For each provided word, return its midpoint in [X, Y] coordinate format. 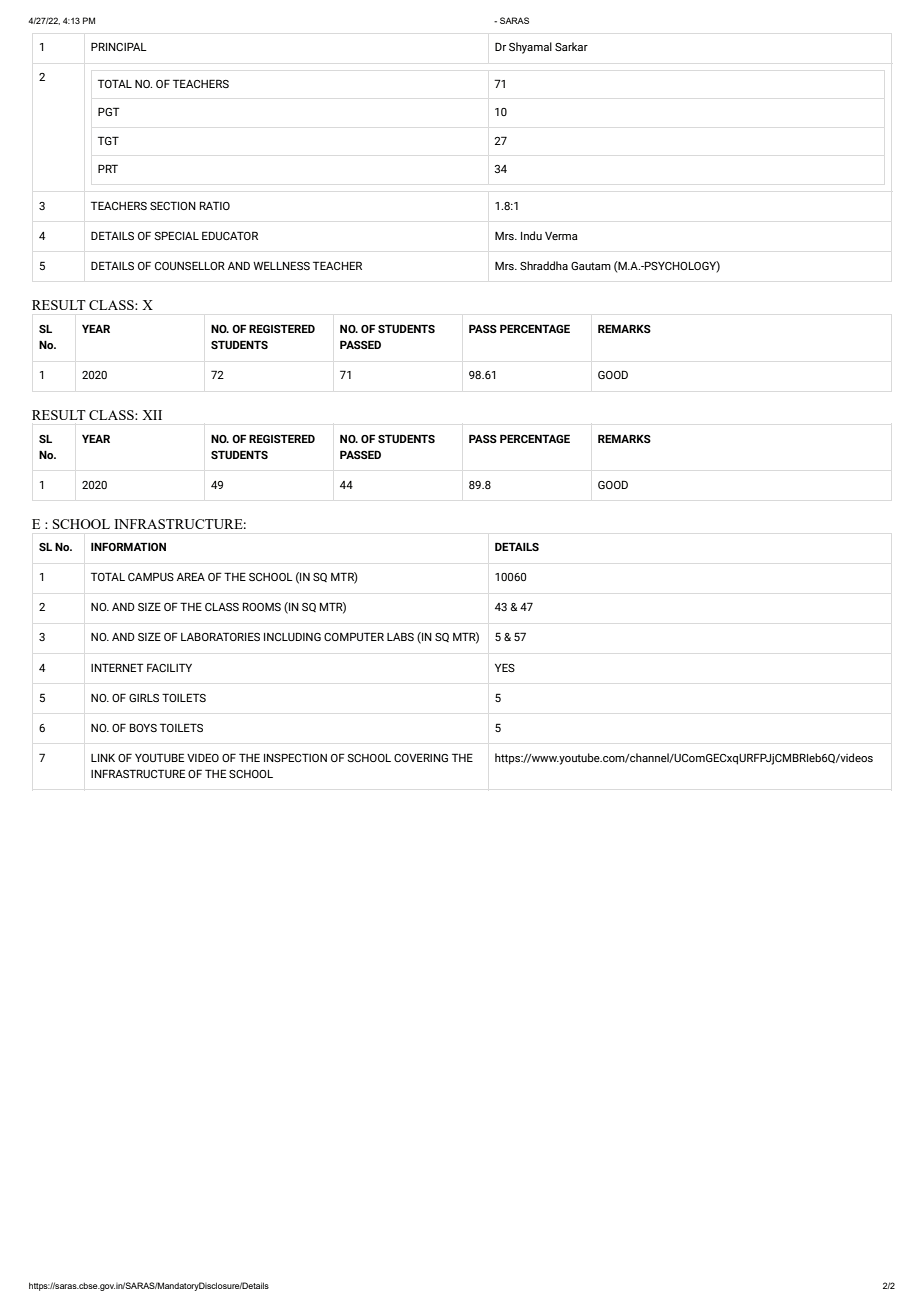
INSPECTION [295, 757]
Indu [531, 235]
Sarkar [571, 46]
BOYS [143, 727]
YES [505, 667]
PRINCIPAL [119, 46]
